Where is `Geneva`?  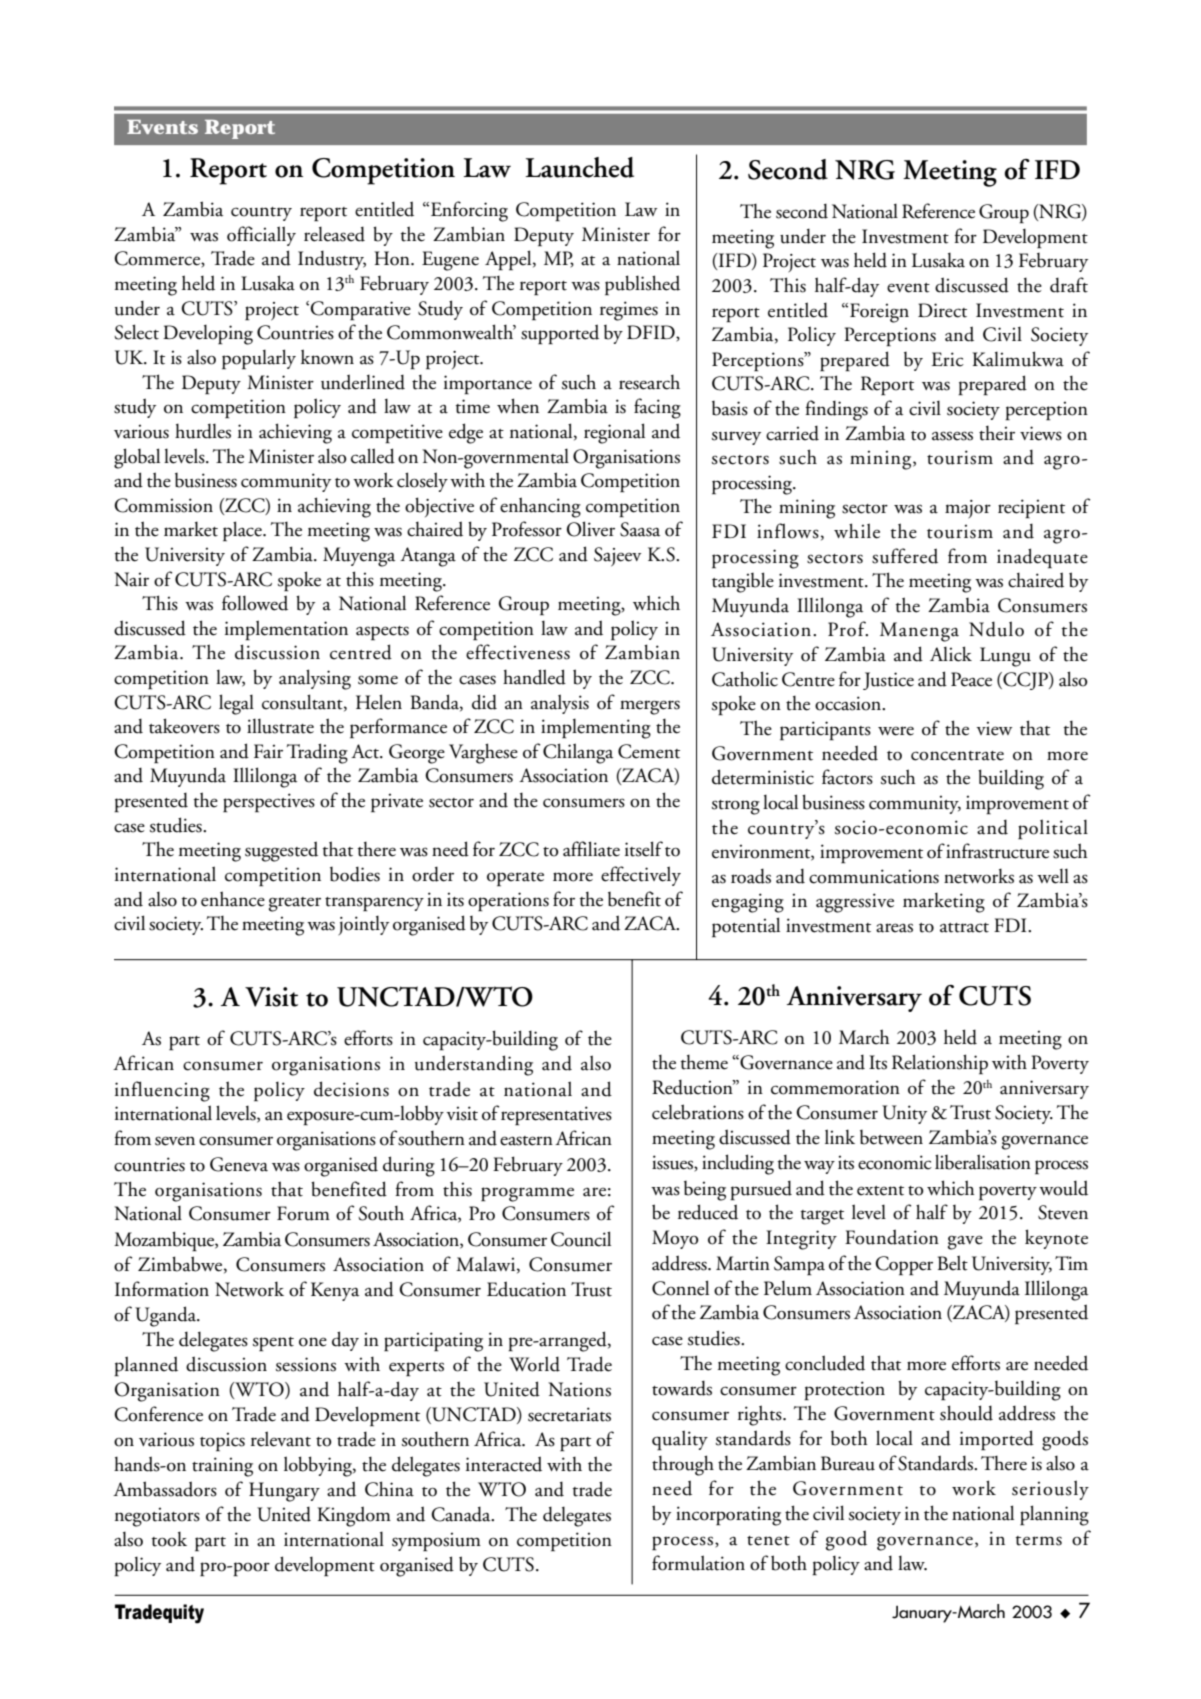 Geneva is located at coordinates (239, 1164).
